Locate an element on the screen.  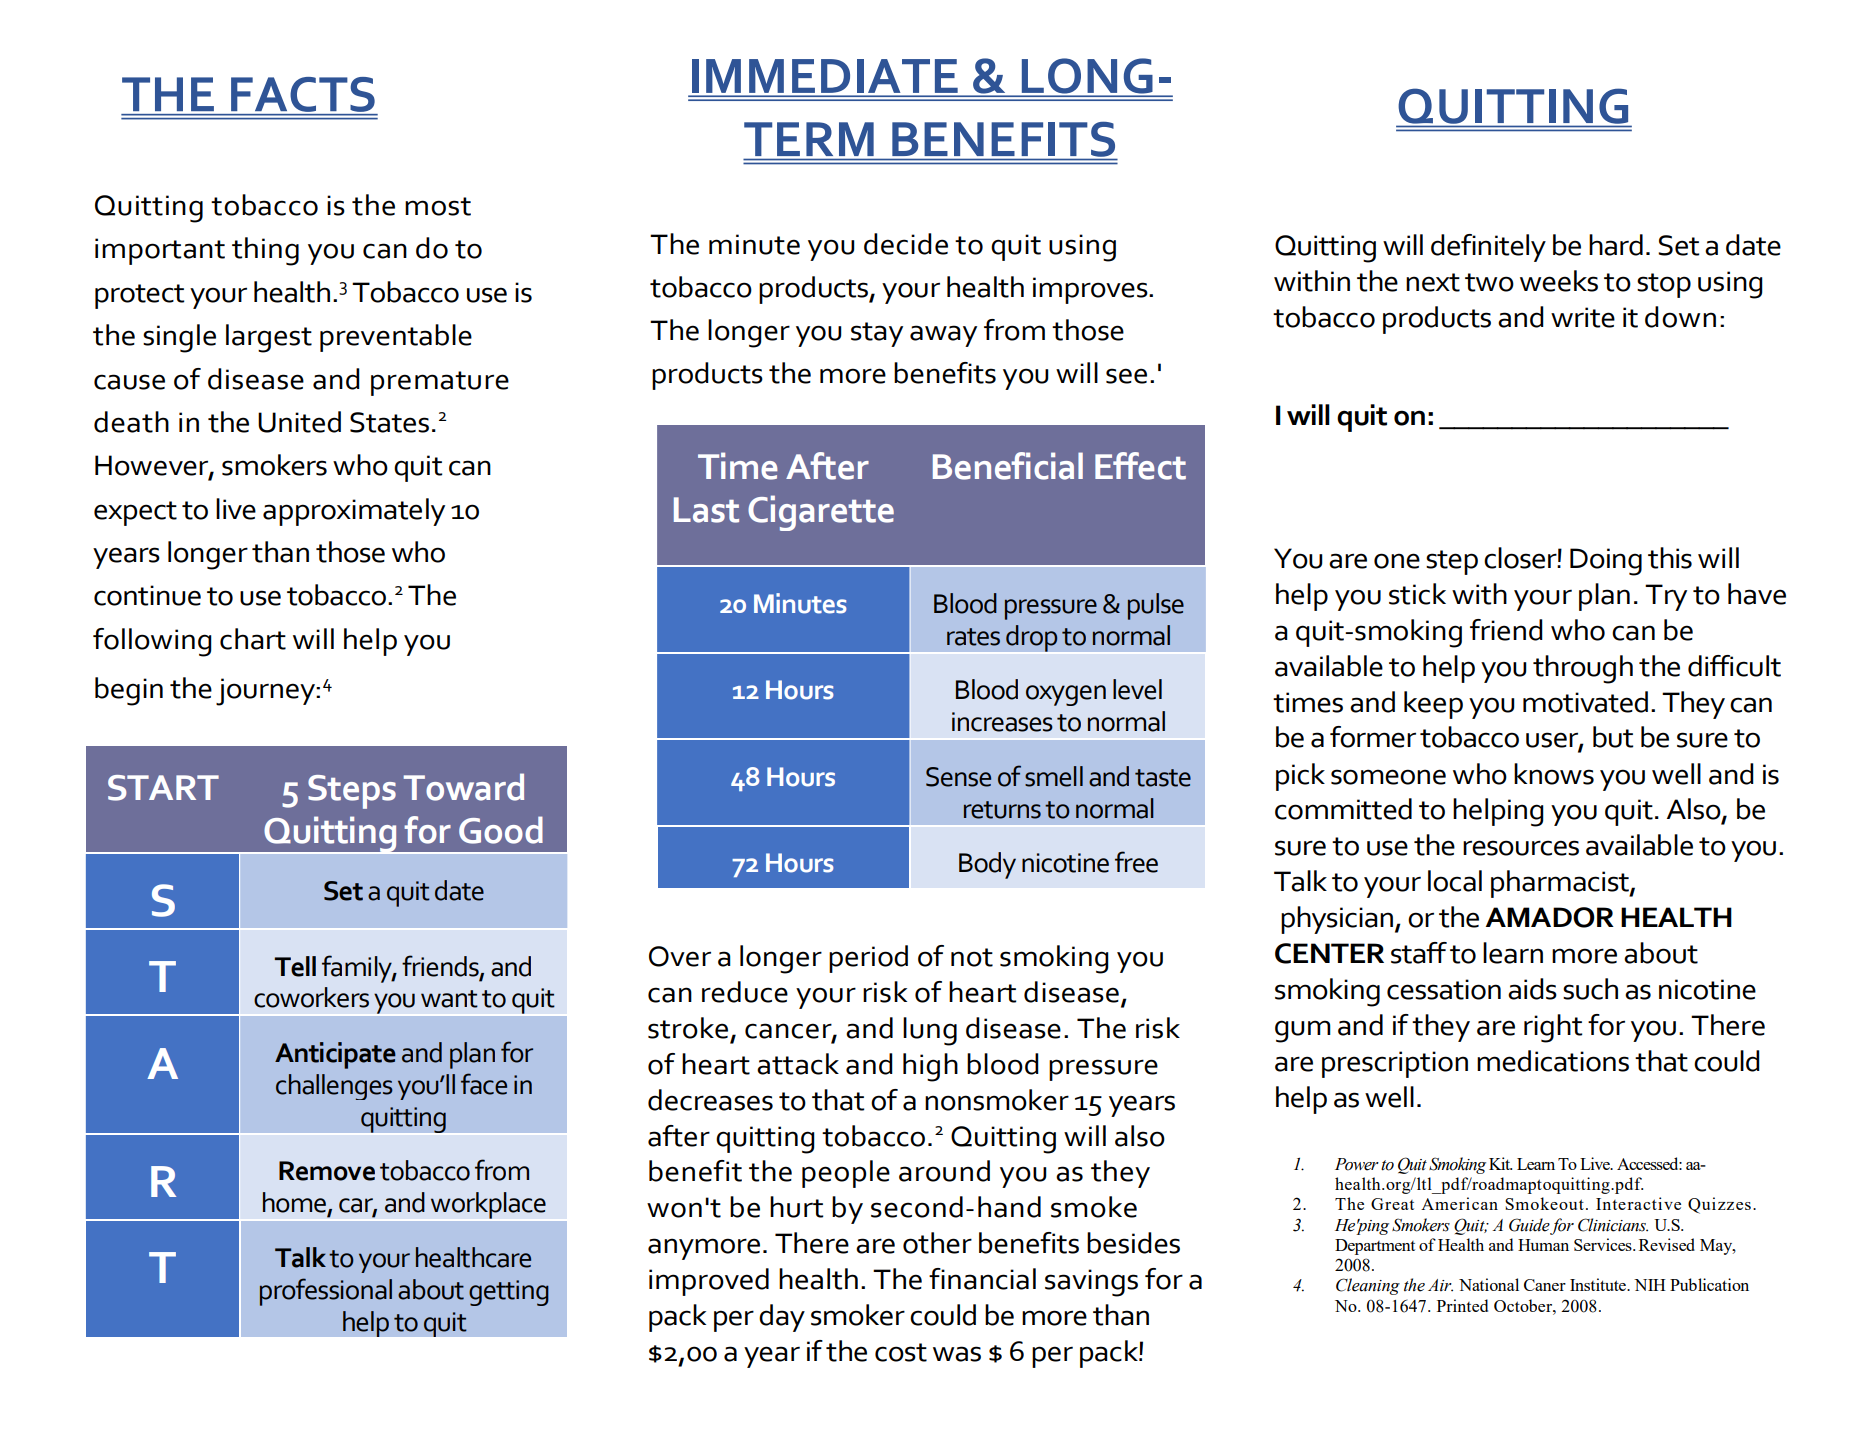
professional is located at coordinates (326, 1292).
